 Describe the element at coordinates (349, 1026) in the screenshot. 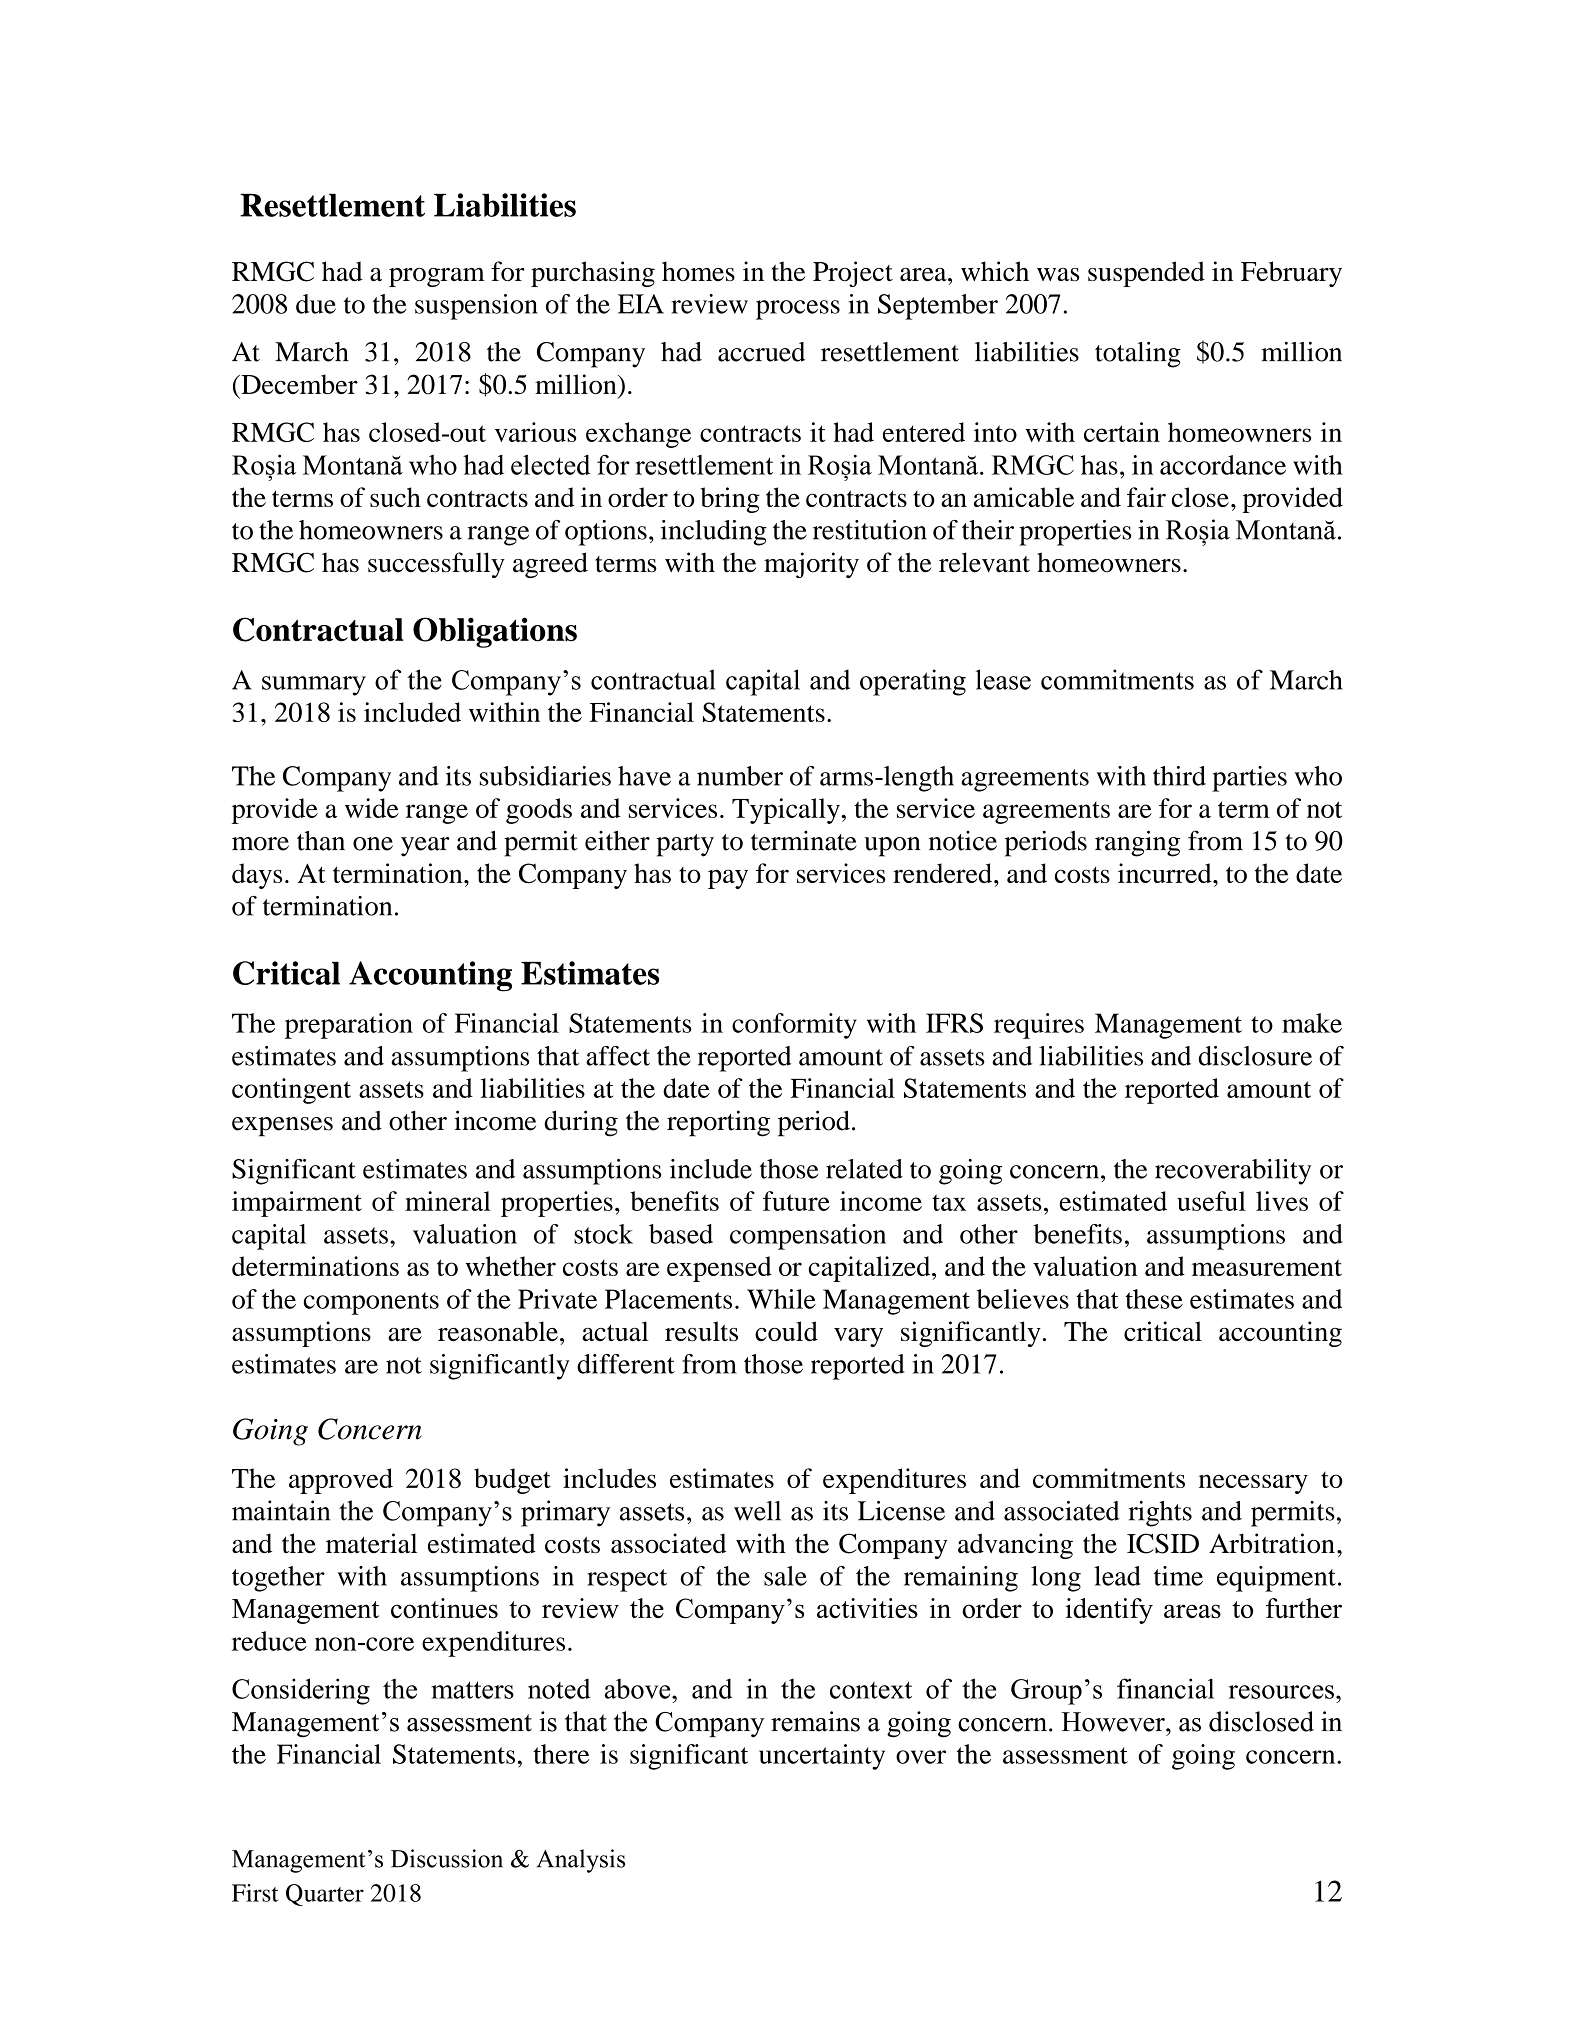

I see `preparation` at that location.
